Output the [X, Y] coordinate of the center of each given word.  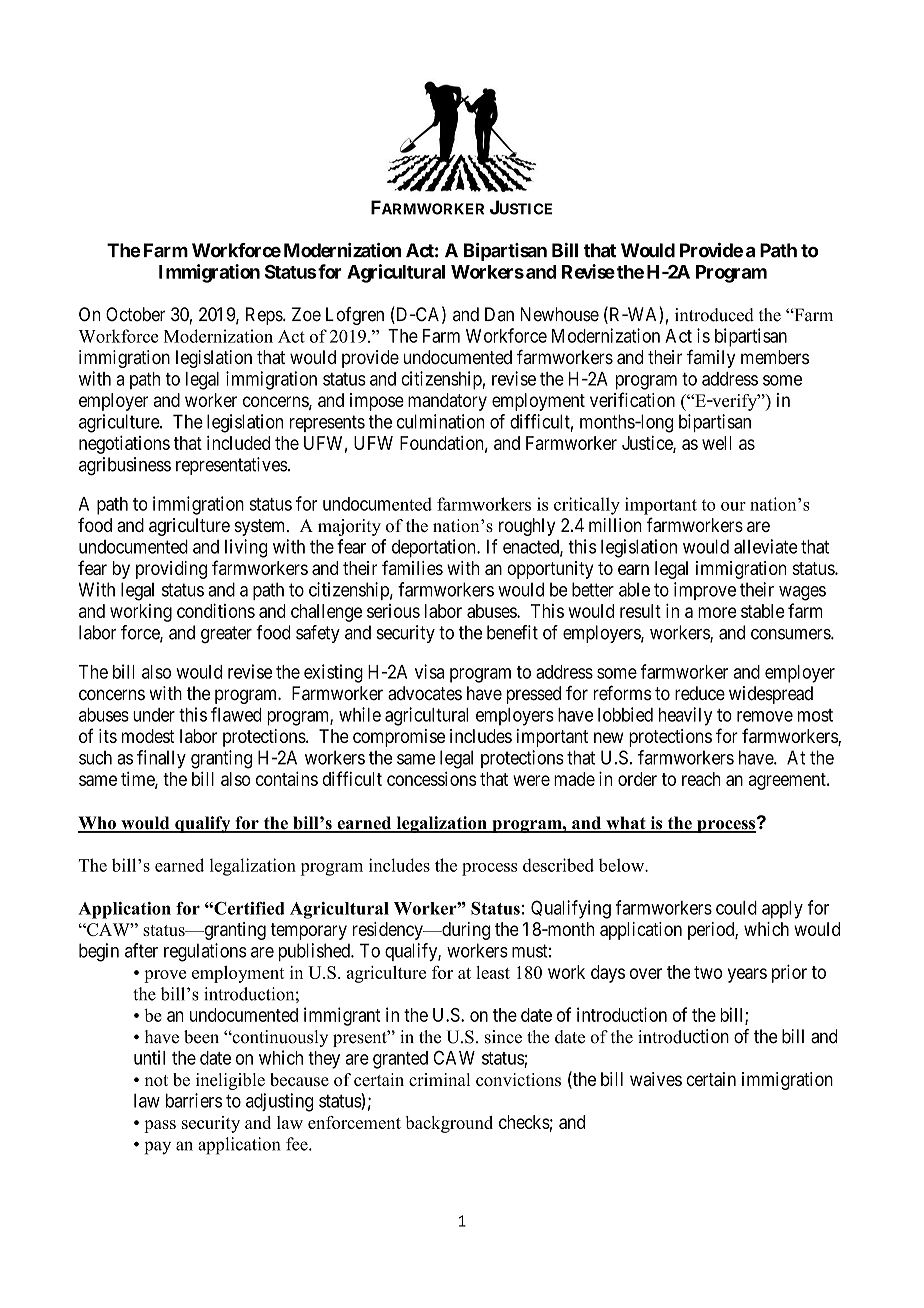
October [135, 314]
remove [765, 716]
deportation [435, 548]
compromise [399, 738]
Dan [499, 314]
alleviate [766, 546]
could [736, 908]
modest [148, 736]
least [493, 972]
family [711, 359]
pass [160, 1126]
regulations [205, 952]
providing [171, 570]
